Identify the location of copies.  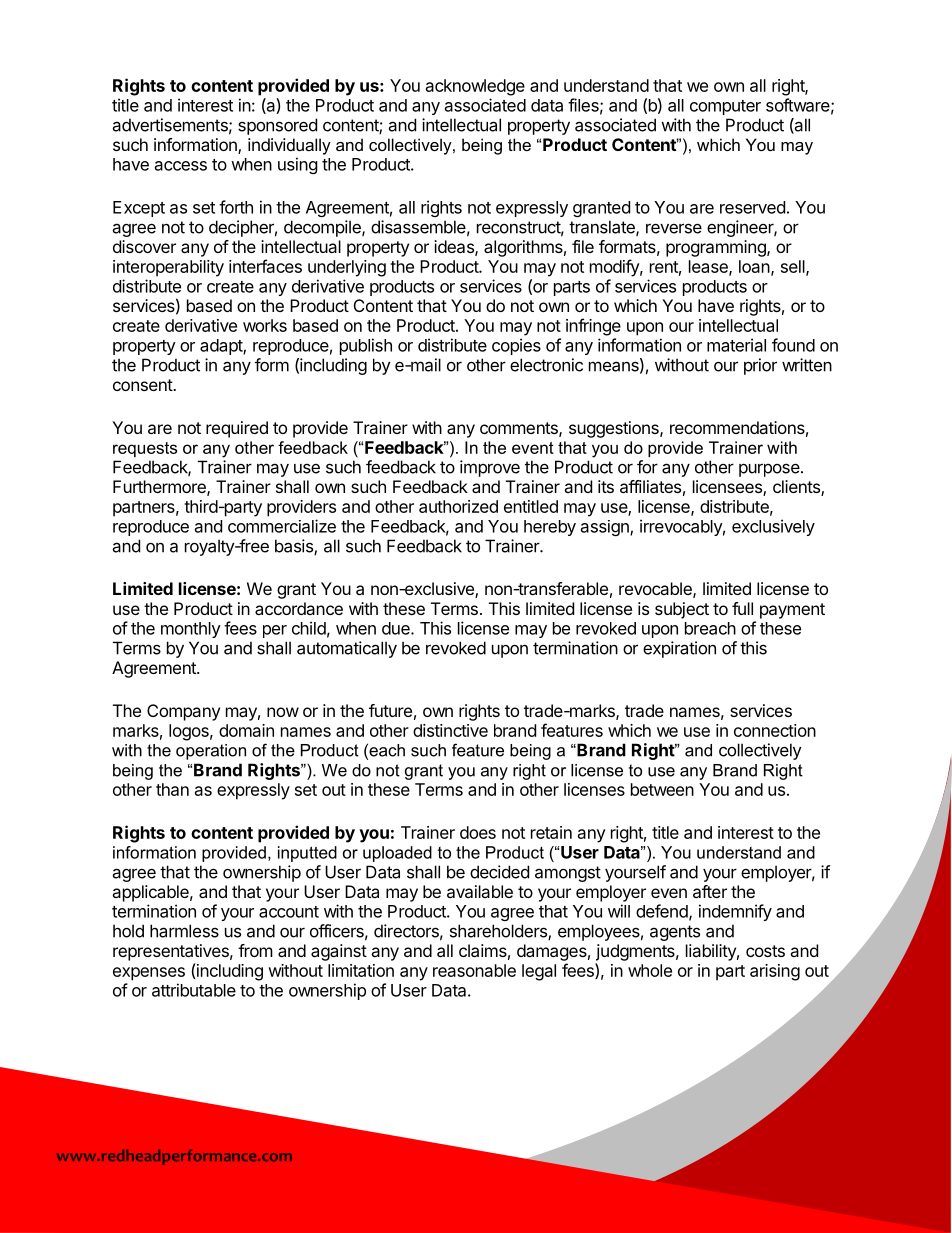
(516, 346).
